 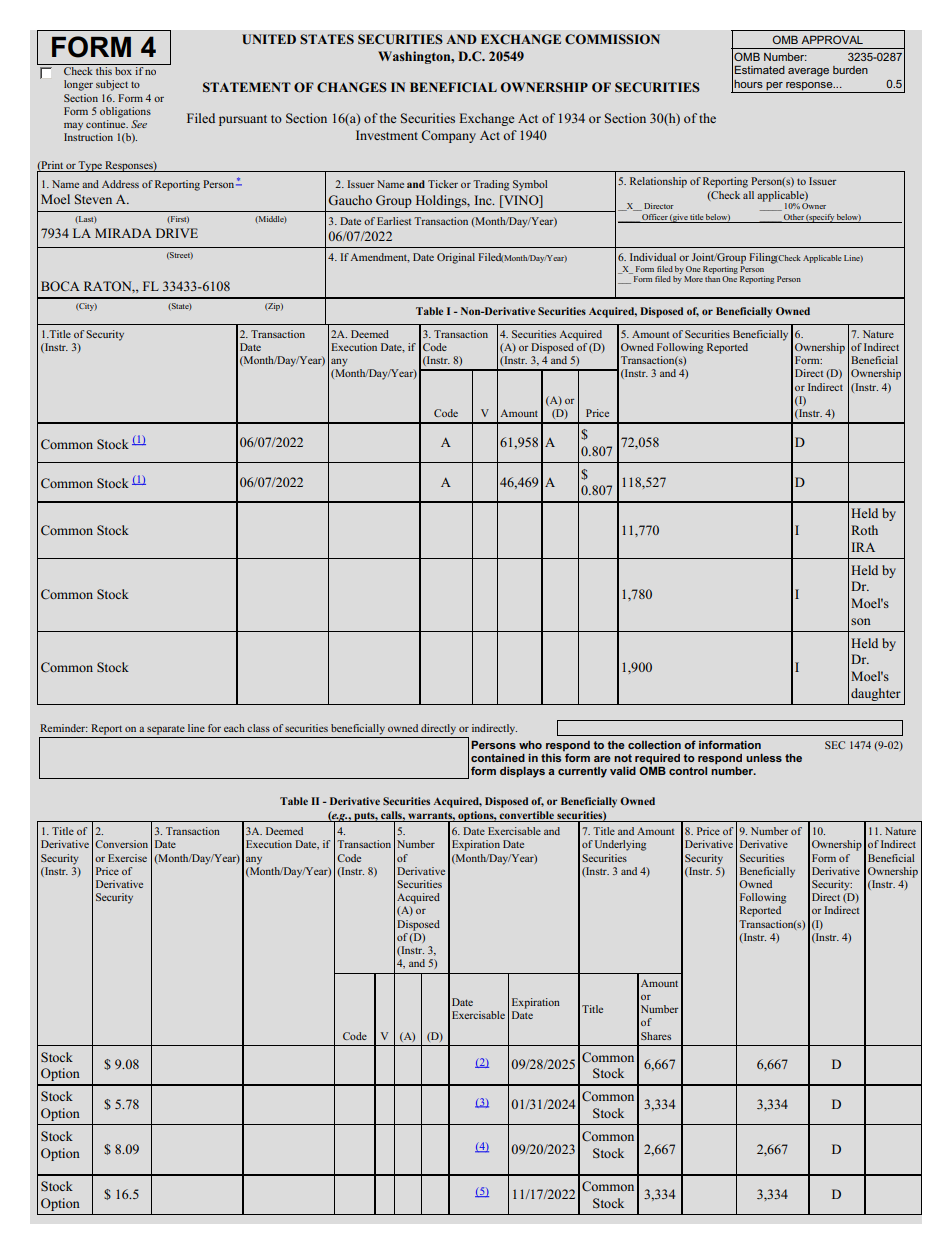 What do you see at coordinates (656, 1036) in the page?
I see `Shares` at bounding box center [656, 1036].
